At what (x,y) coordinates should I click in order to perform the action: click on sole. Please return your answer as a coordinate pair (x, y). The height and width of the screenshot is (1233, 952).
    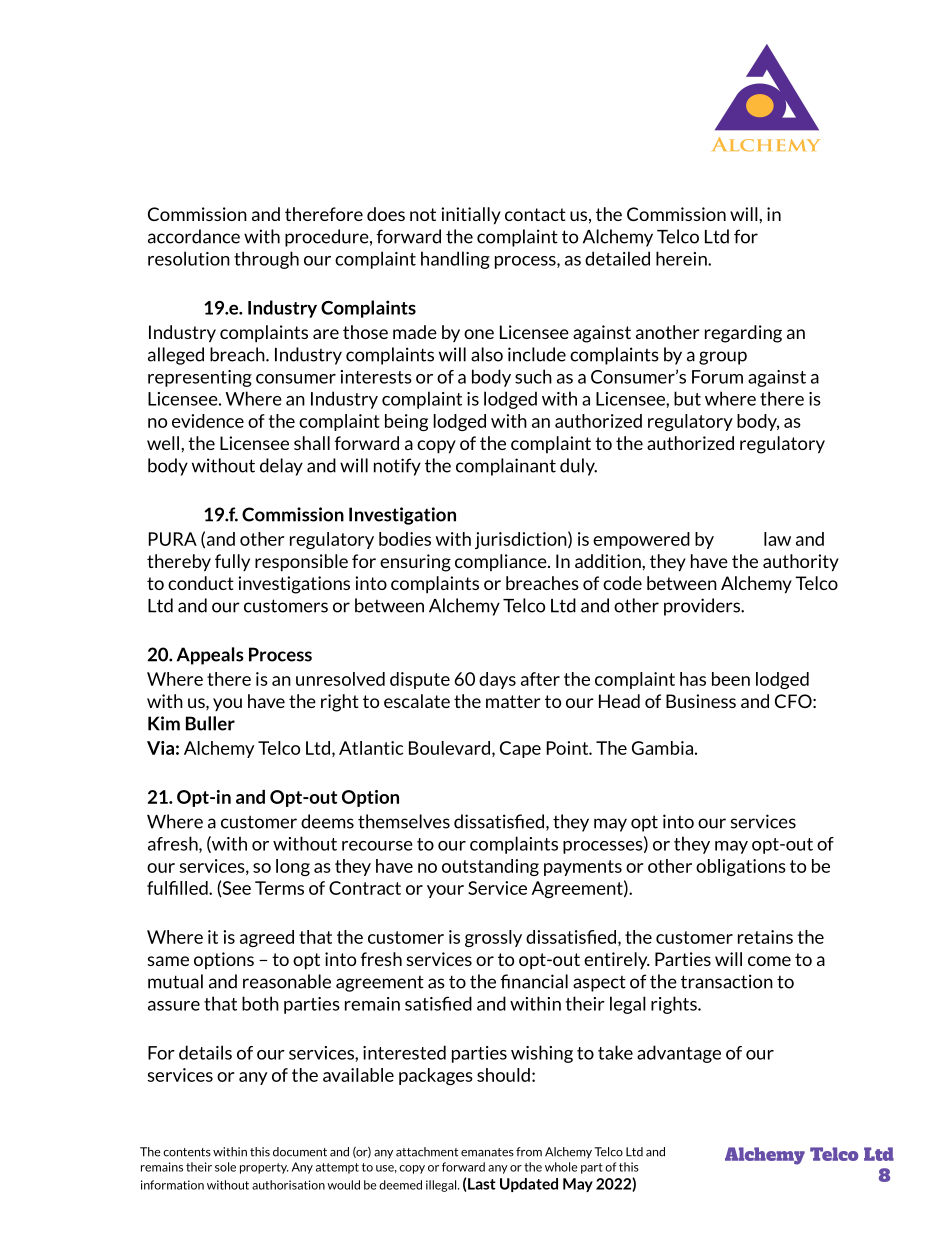
    Looking at the image, I should click on (225, 1167).
